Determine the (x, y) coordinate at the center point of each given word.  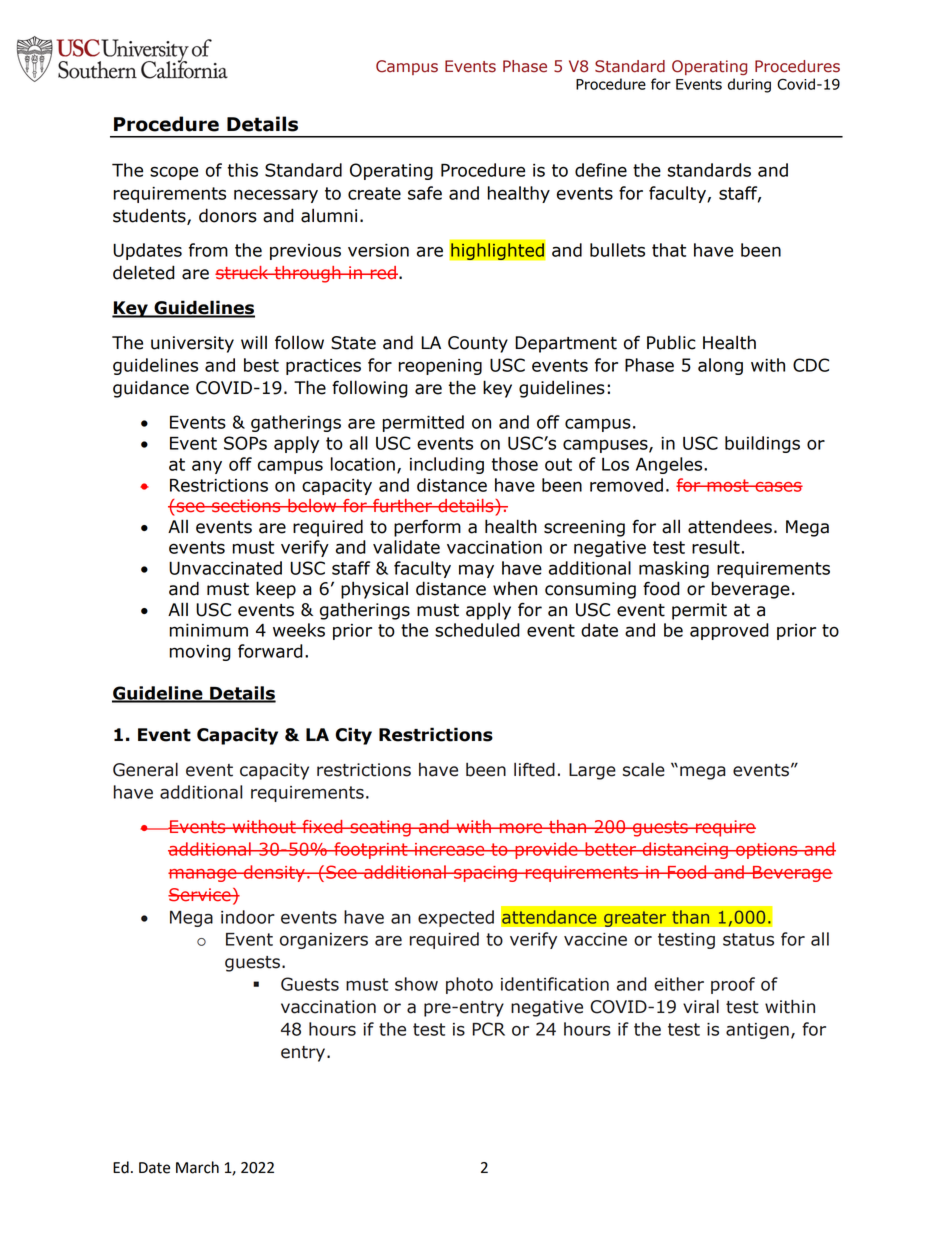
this (243, 170)
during (749, 85)
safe (425, 193)
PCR (488, 1029)
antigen (757, 1031)
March (197, 1167)
